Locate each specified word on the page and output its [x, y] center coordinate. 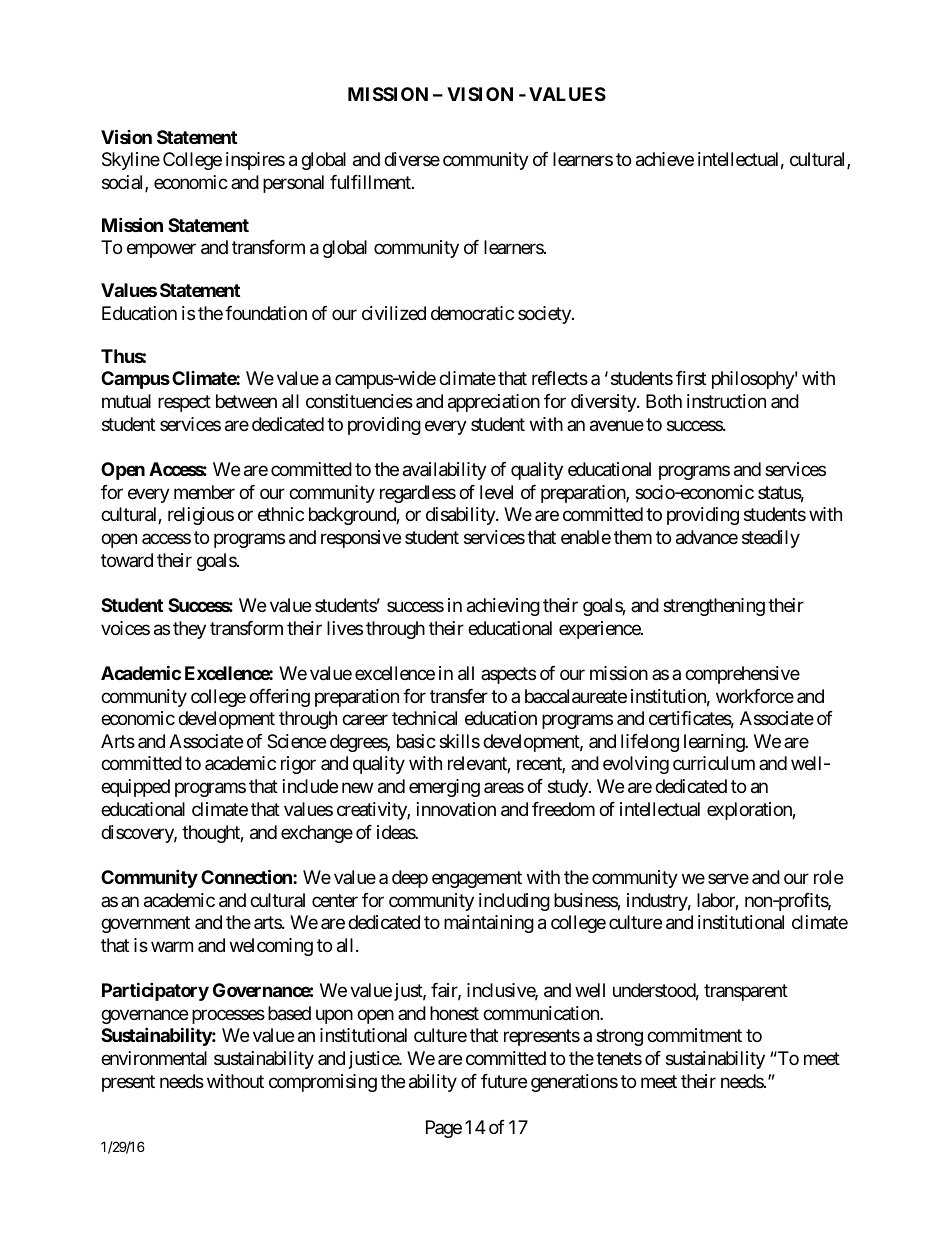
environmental [154, 1058]
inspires [255, 161]
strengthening [714, 607]
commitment [694, 1035]
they [189, 630]
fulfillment [371, 182]
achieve [665, 159]
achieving [503, 607]
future [504, 1081]
